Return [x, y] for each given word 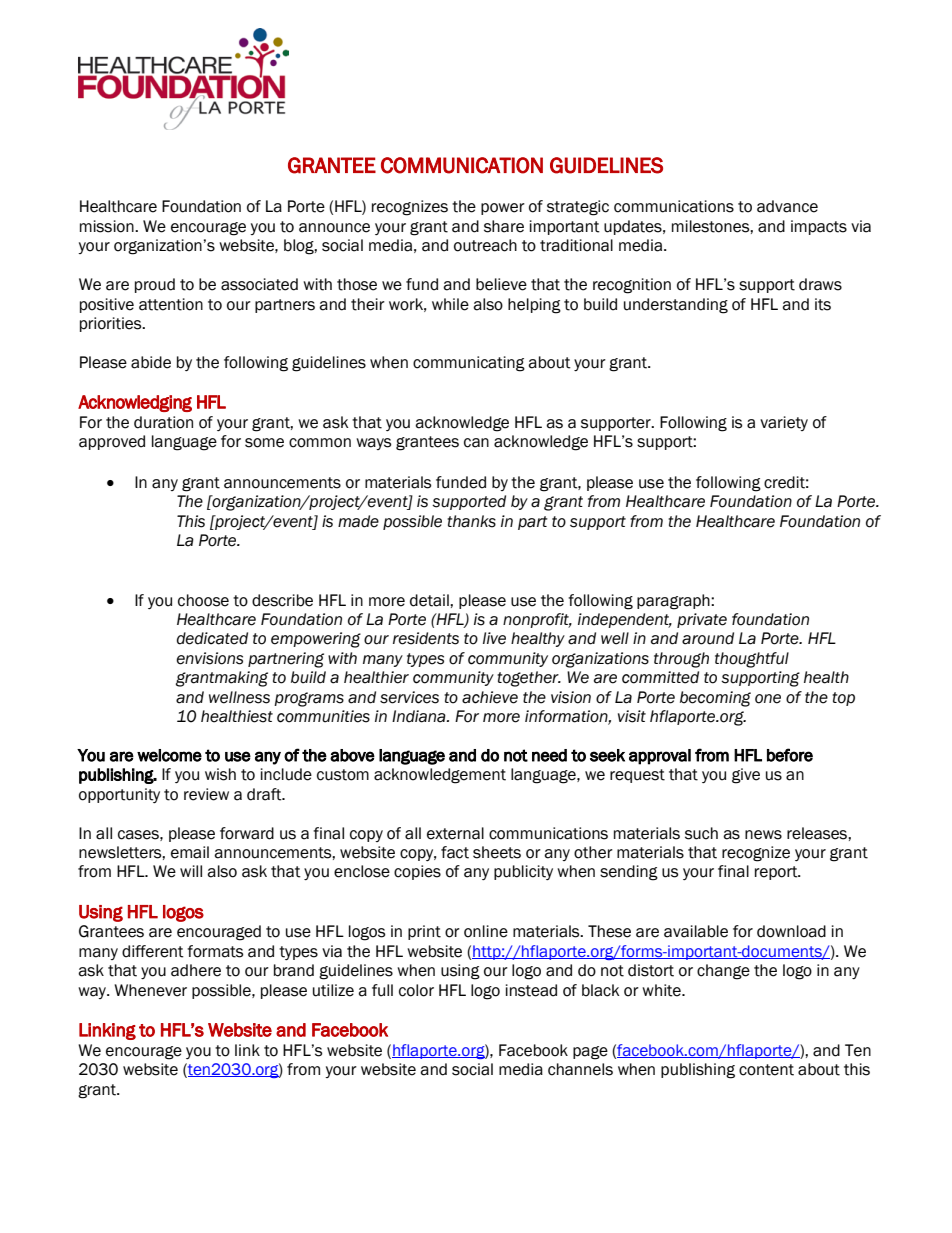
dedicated [212, 638]
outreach [485, 245]
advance [787, 206]
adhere [196, 970]
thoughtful [752, 660]
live [494, 638]
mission [108, 226]
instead [531, 990]
